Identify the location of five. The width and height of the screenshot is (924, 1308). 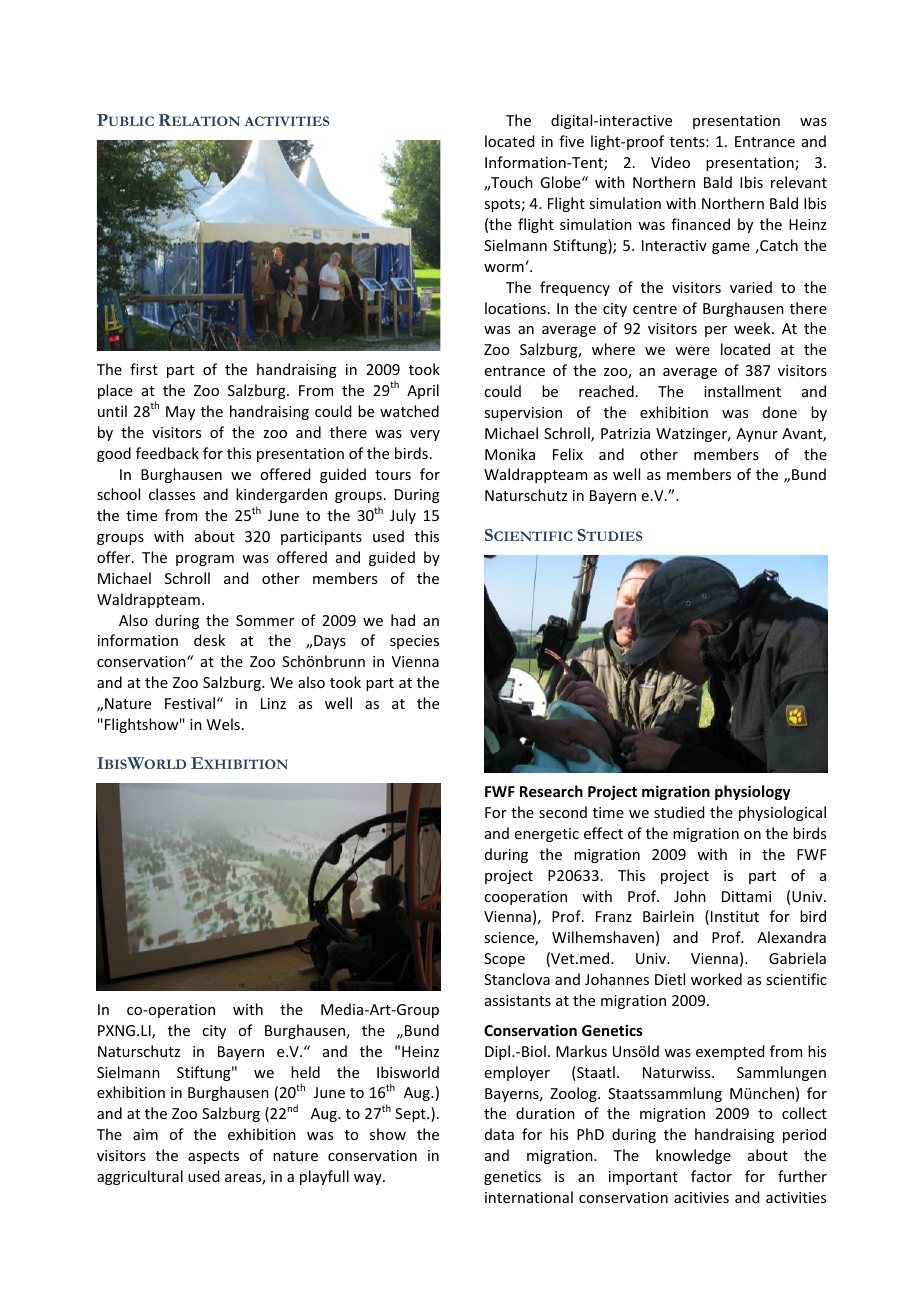
(571, 141).
